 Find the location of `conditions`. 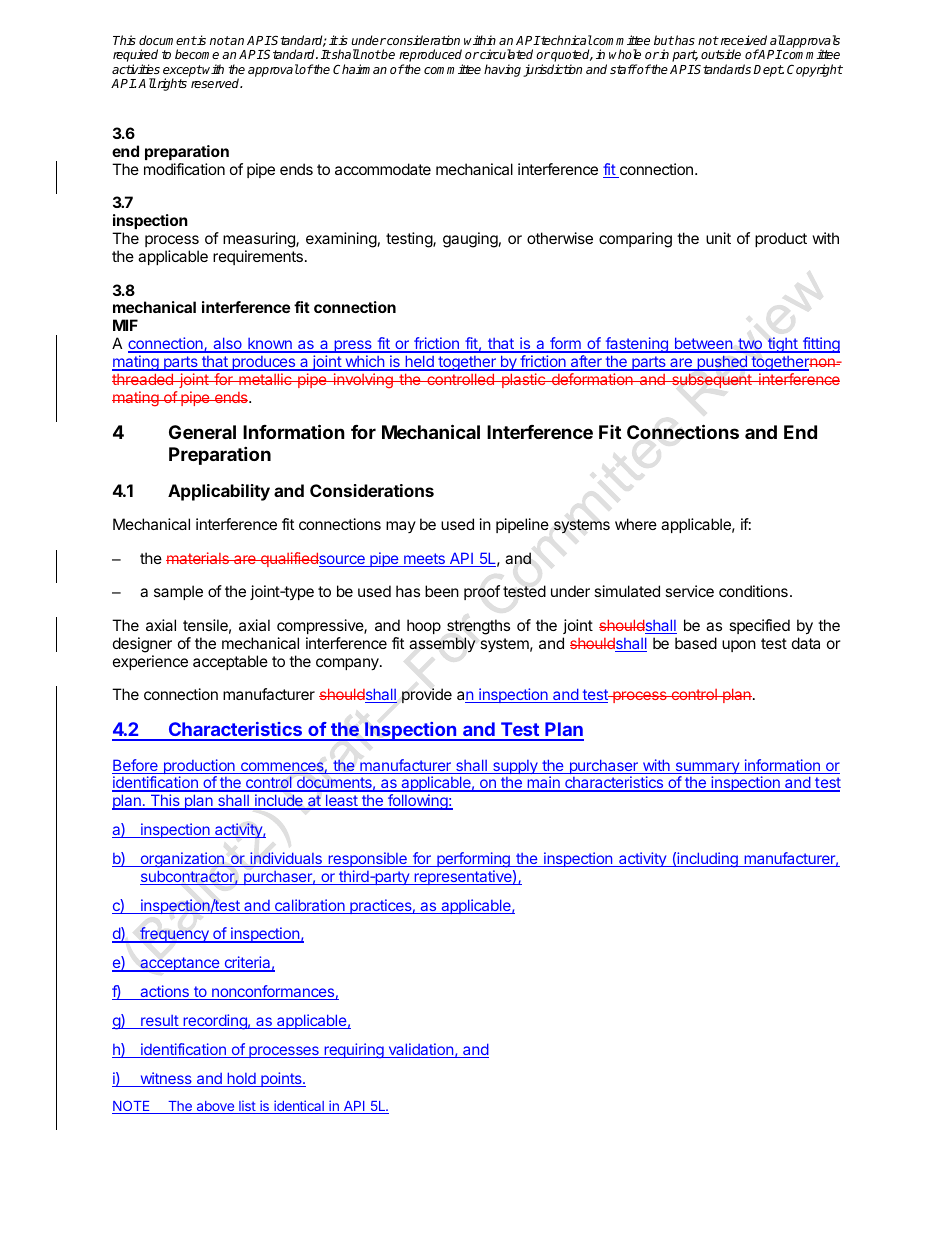

conditions is located at coordinates (753, 591).
